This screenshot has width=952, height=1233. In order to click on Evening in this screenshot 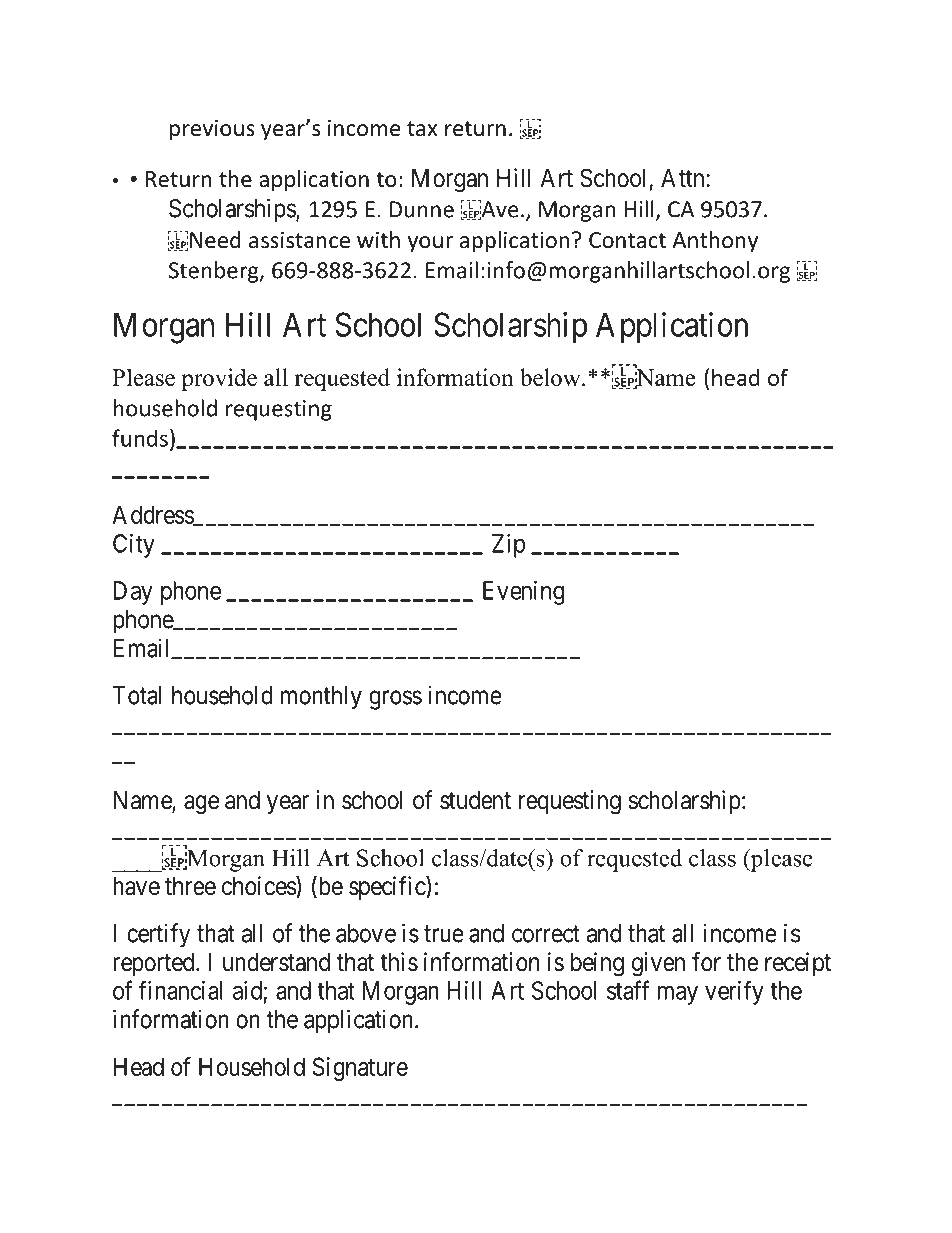, I will do `click(523, 593)`.
